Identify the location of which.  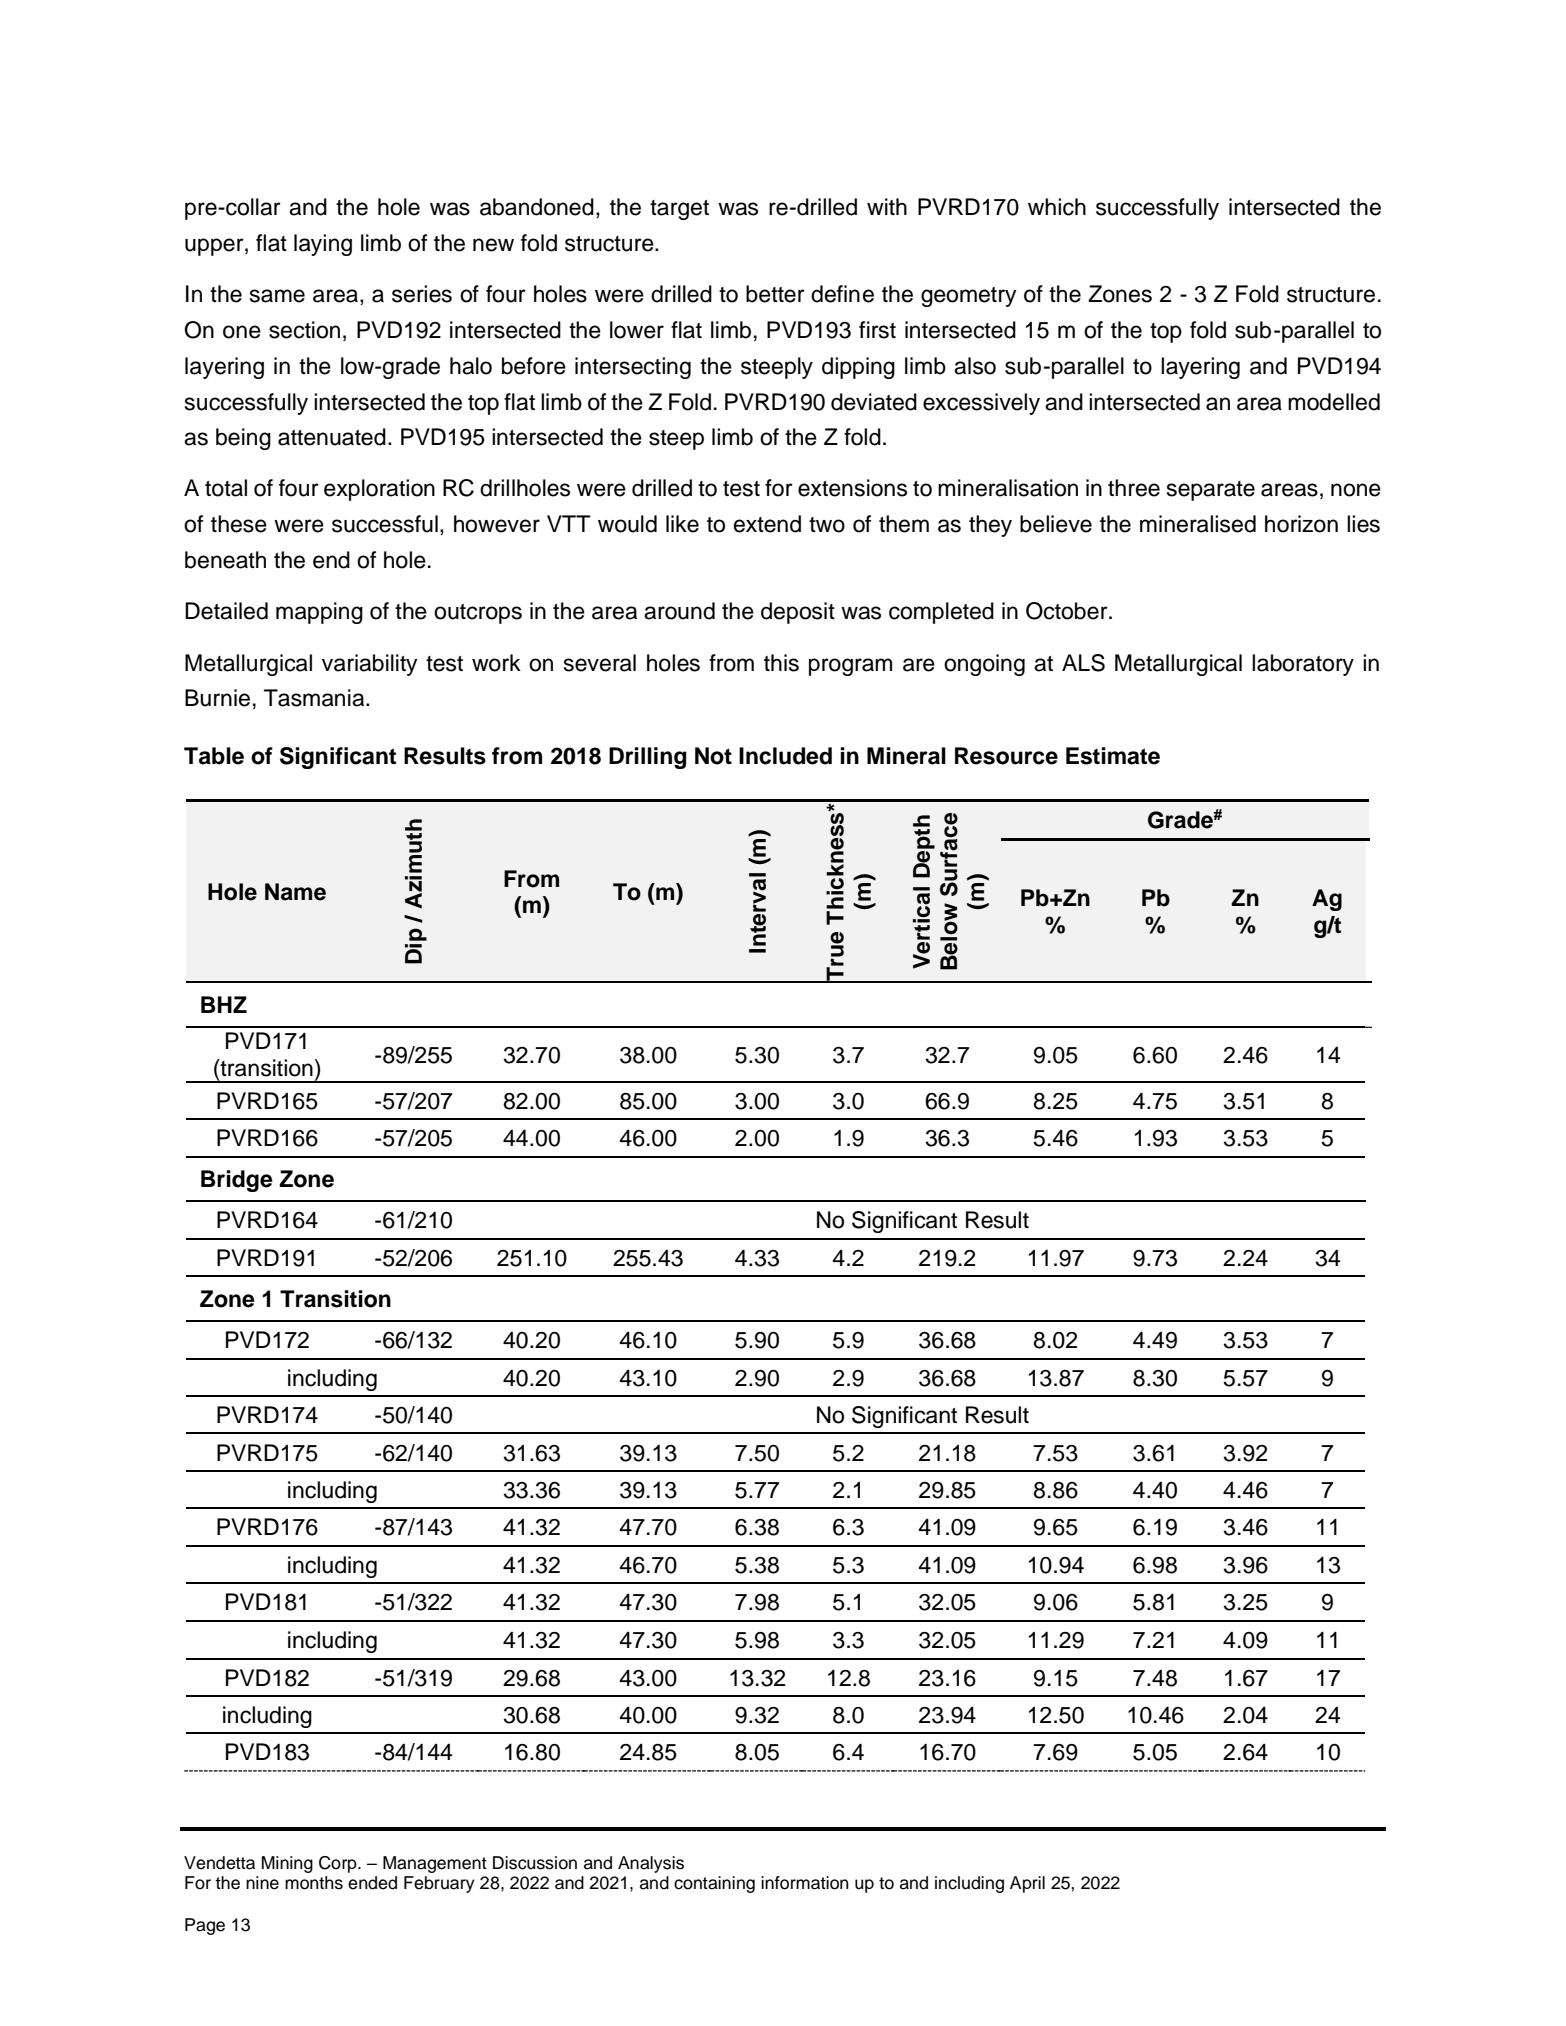
(1057, 207).
